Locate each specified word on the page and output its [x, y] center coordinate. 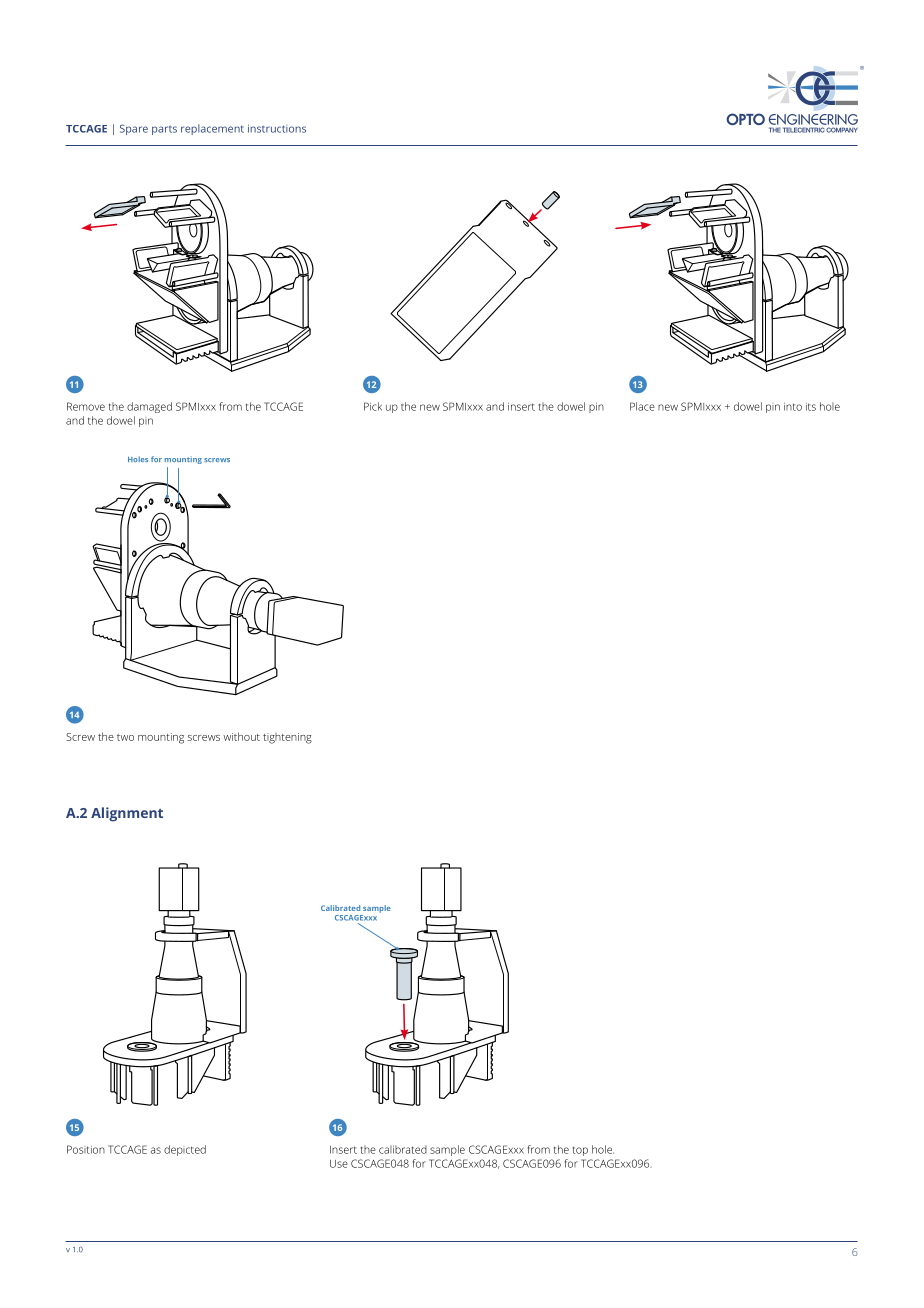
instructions [277, 128]
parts [164, 130]
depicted [185, 1150]
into [793, 407]
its [811, 407]
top [580, 1151]
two [125, 737]
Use [339, 1164]
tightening [287, 738]
